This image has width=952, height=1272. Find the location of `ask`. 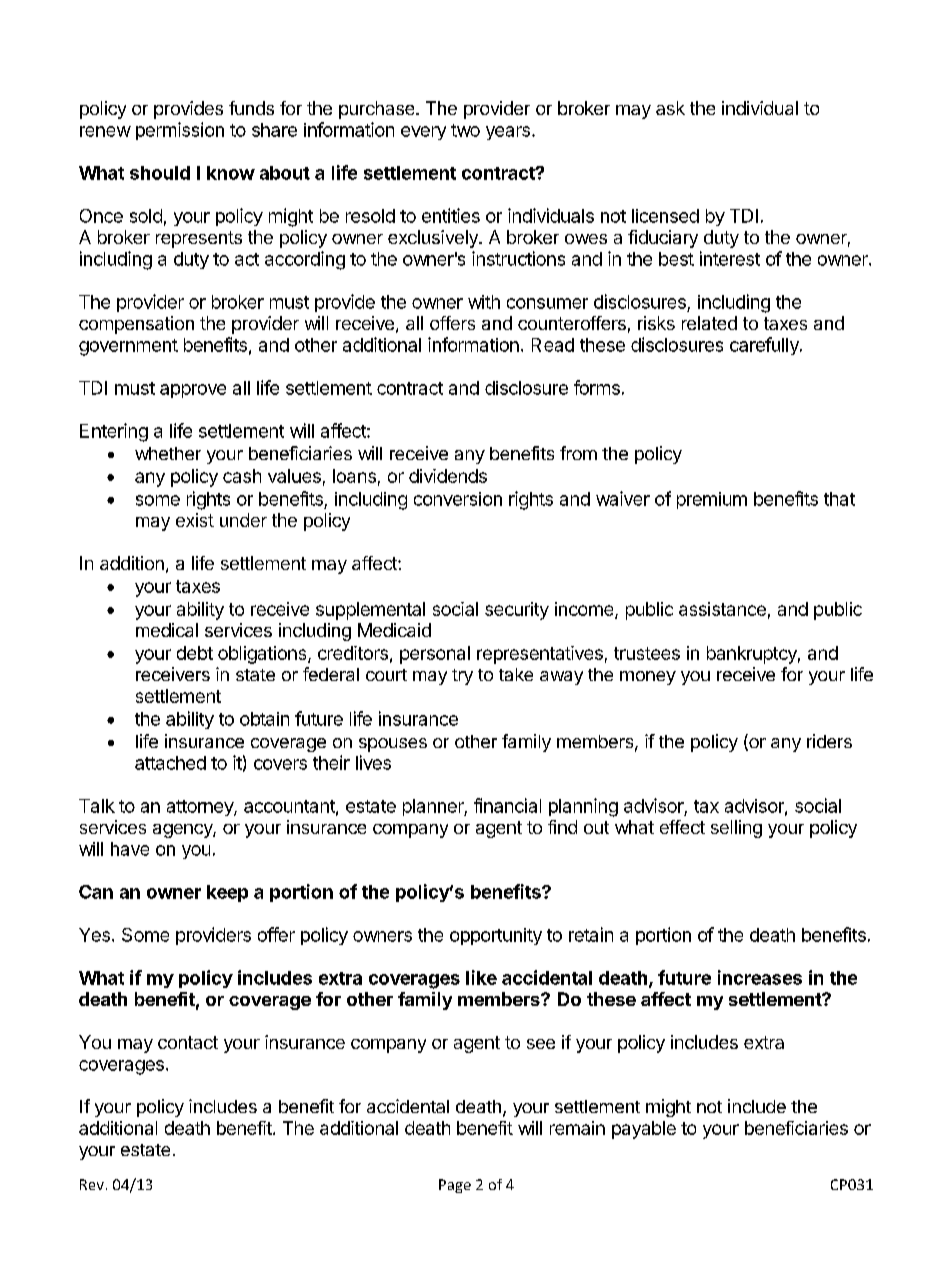

ask is located at coordinates (670, 108).
